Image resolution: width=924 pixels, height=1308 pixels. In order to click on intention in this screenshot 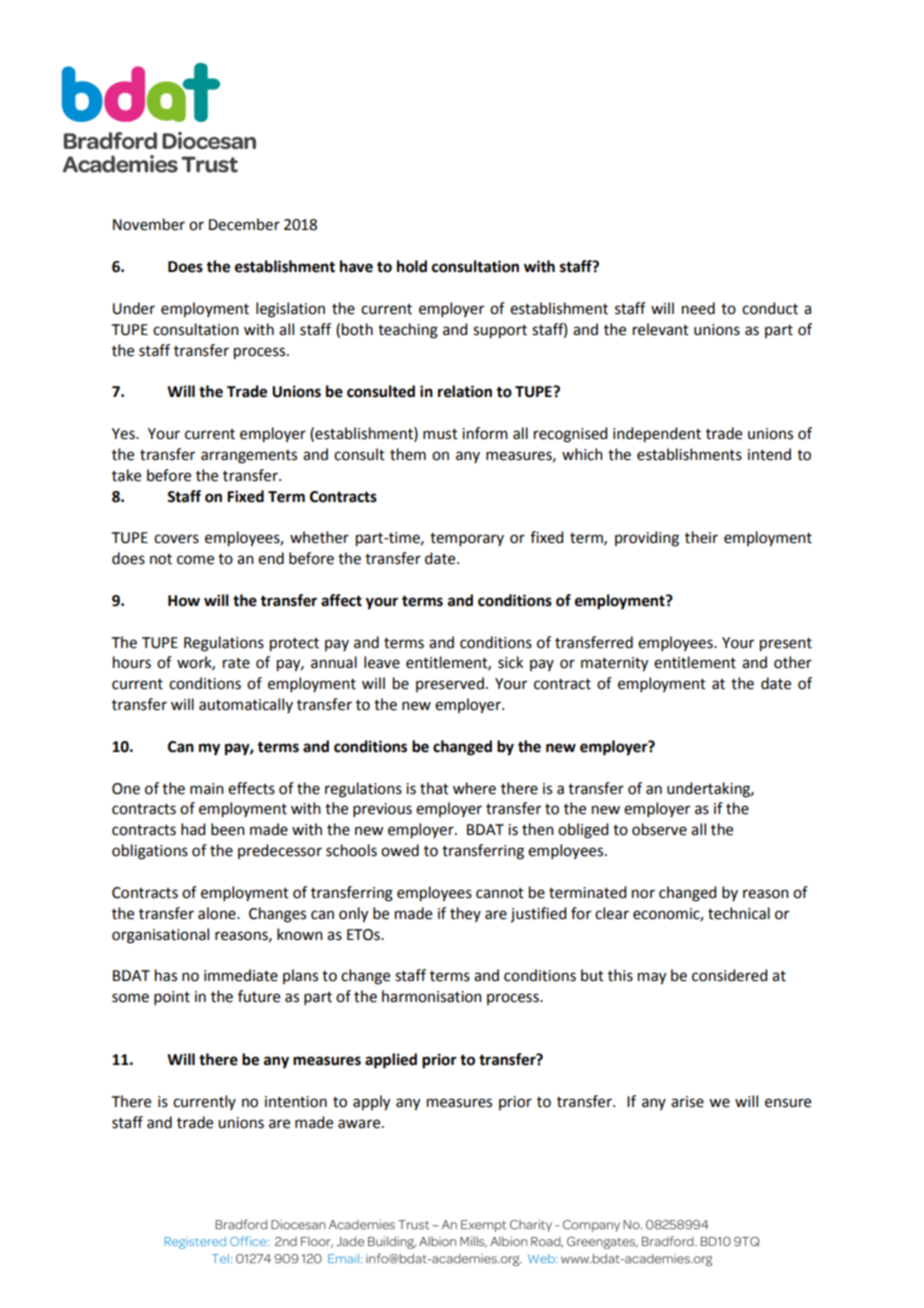, I will do `click(296, 1102)`.
